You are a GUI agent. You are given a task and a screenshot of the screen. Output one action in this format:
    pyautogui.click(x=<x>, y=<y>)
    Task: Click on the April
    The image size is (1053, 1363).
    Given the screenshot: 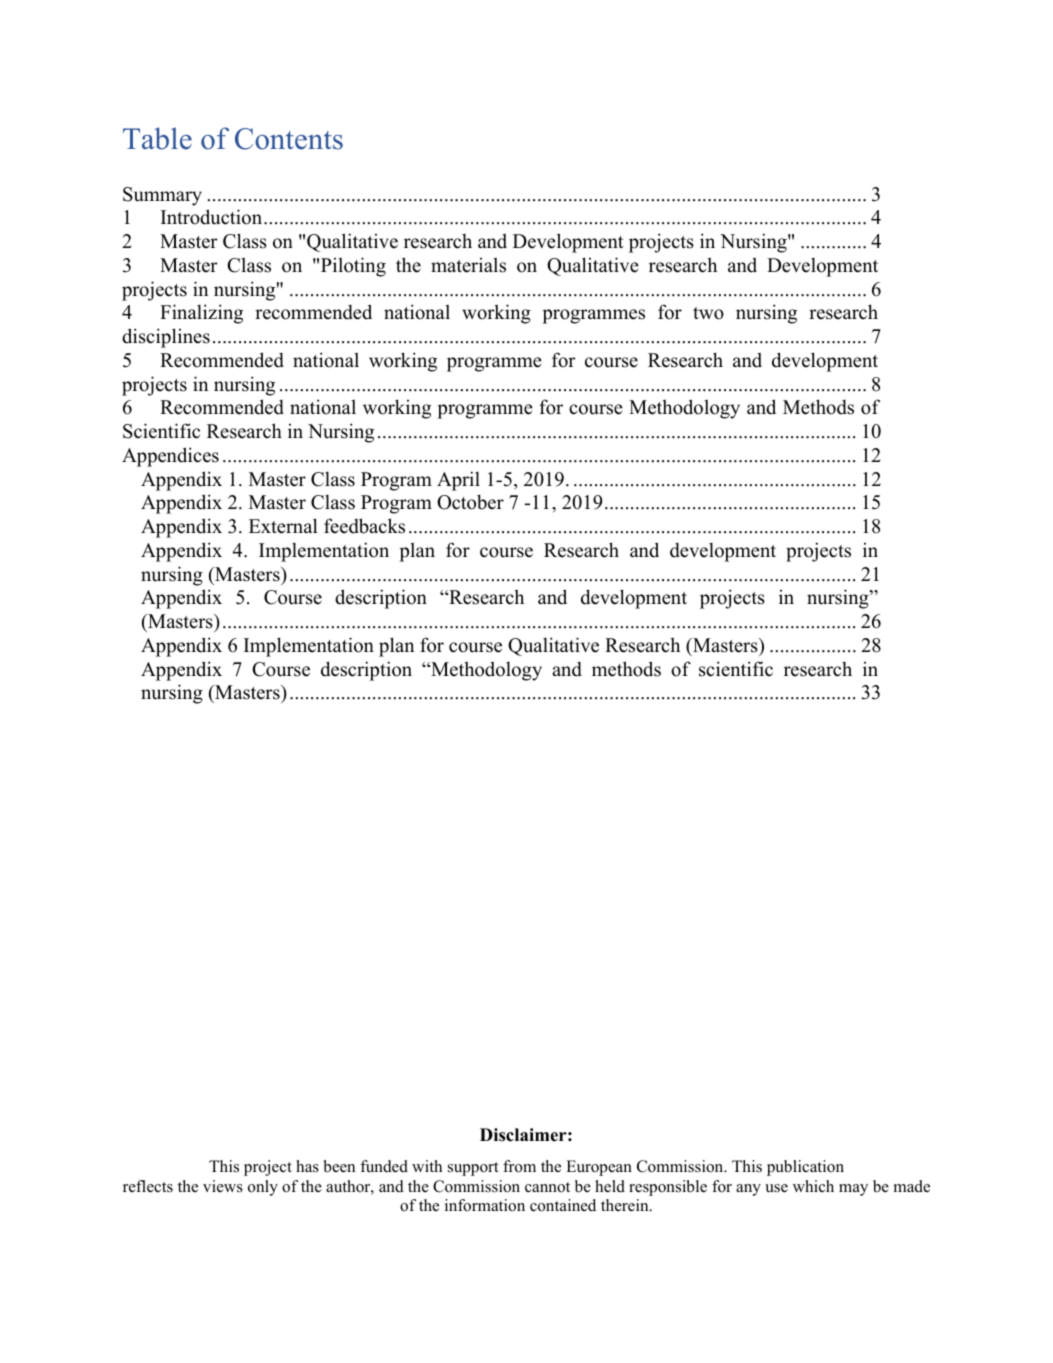 What is the action you would take?
    pyautogui.click(x=458, y=481)
